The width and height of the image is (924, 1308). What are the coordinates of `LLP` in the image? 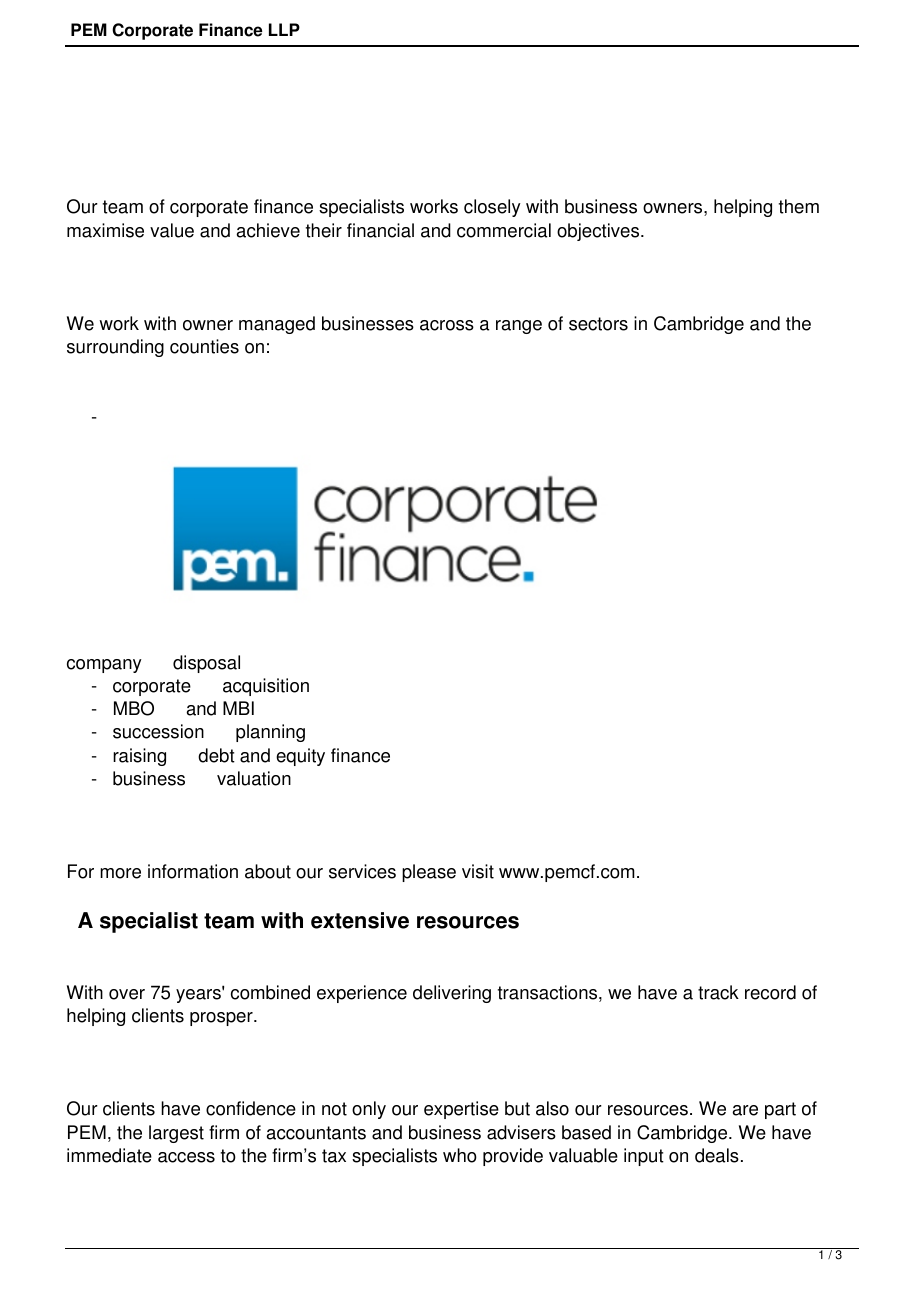 It's located at (284, 29).
